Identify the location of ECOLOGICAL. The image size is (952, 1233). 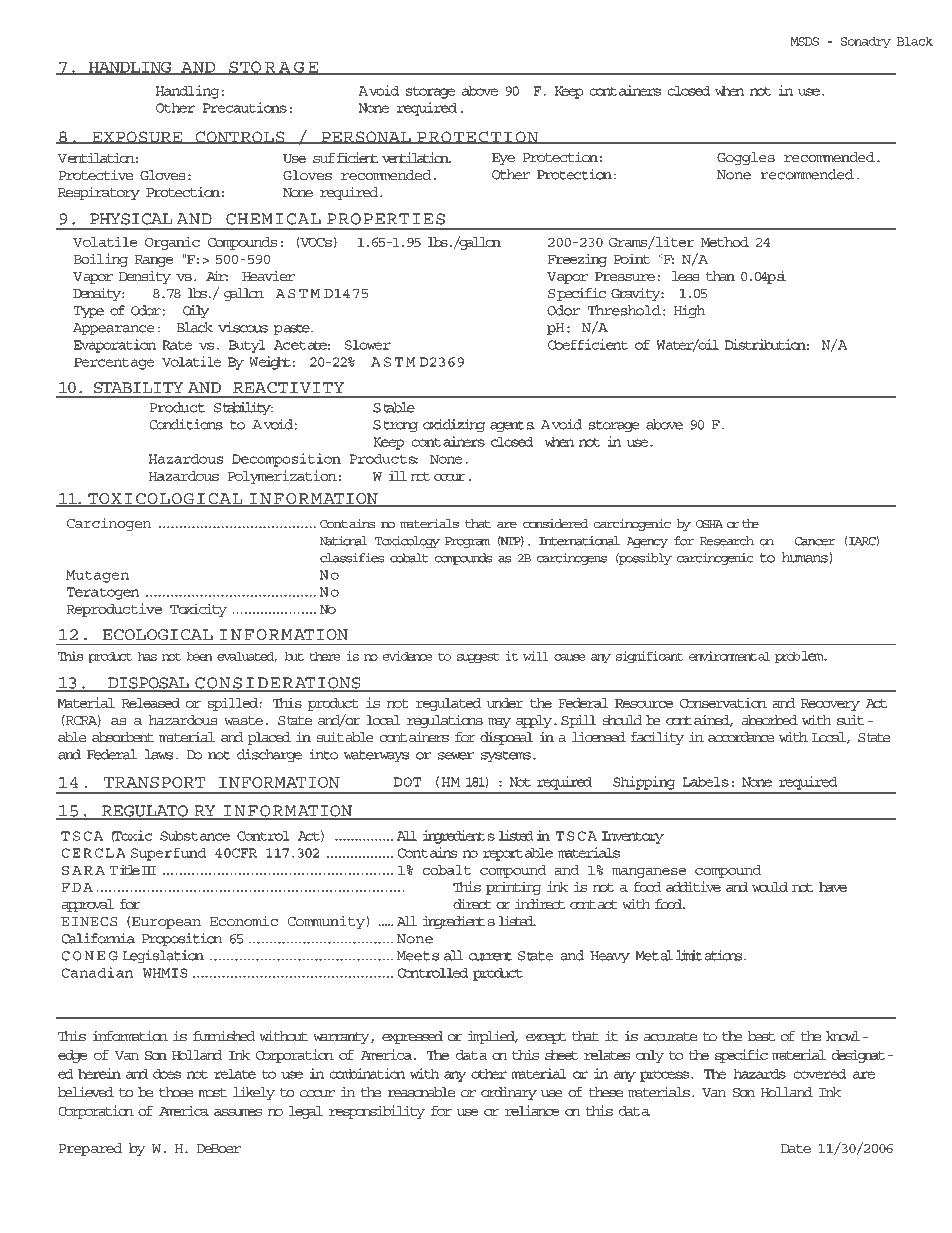
(158, 634).
